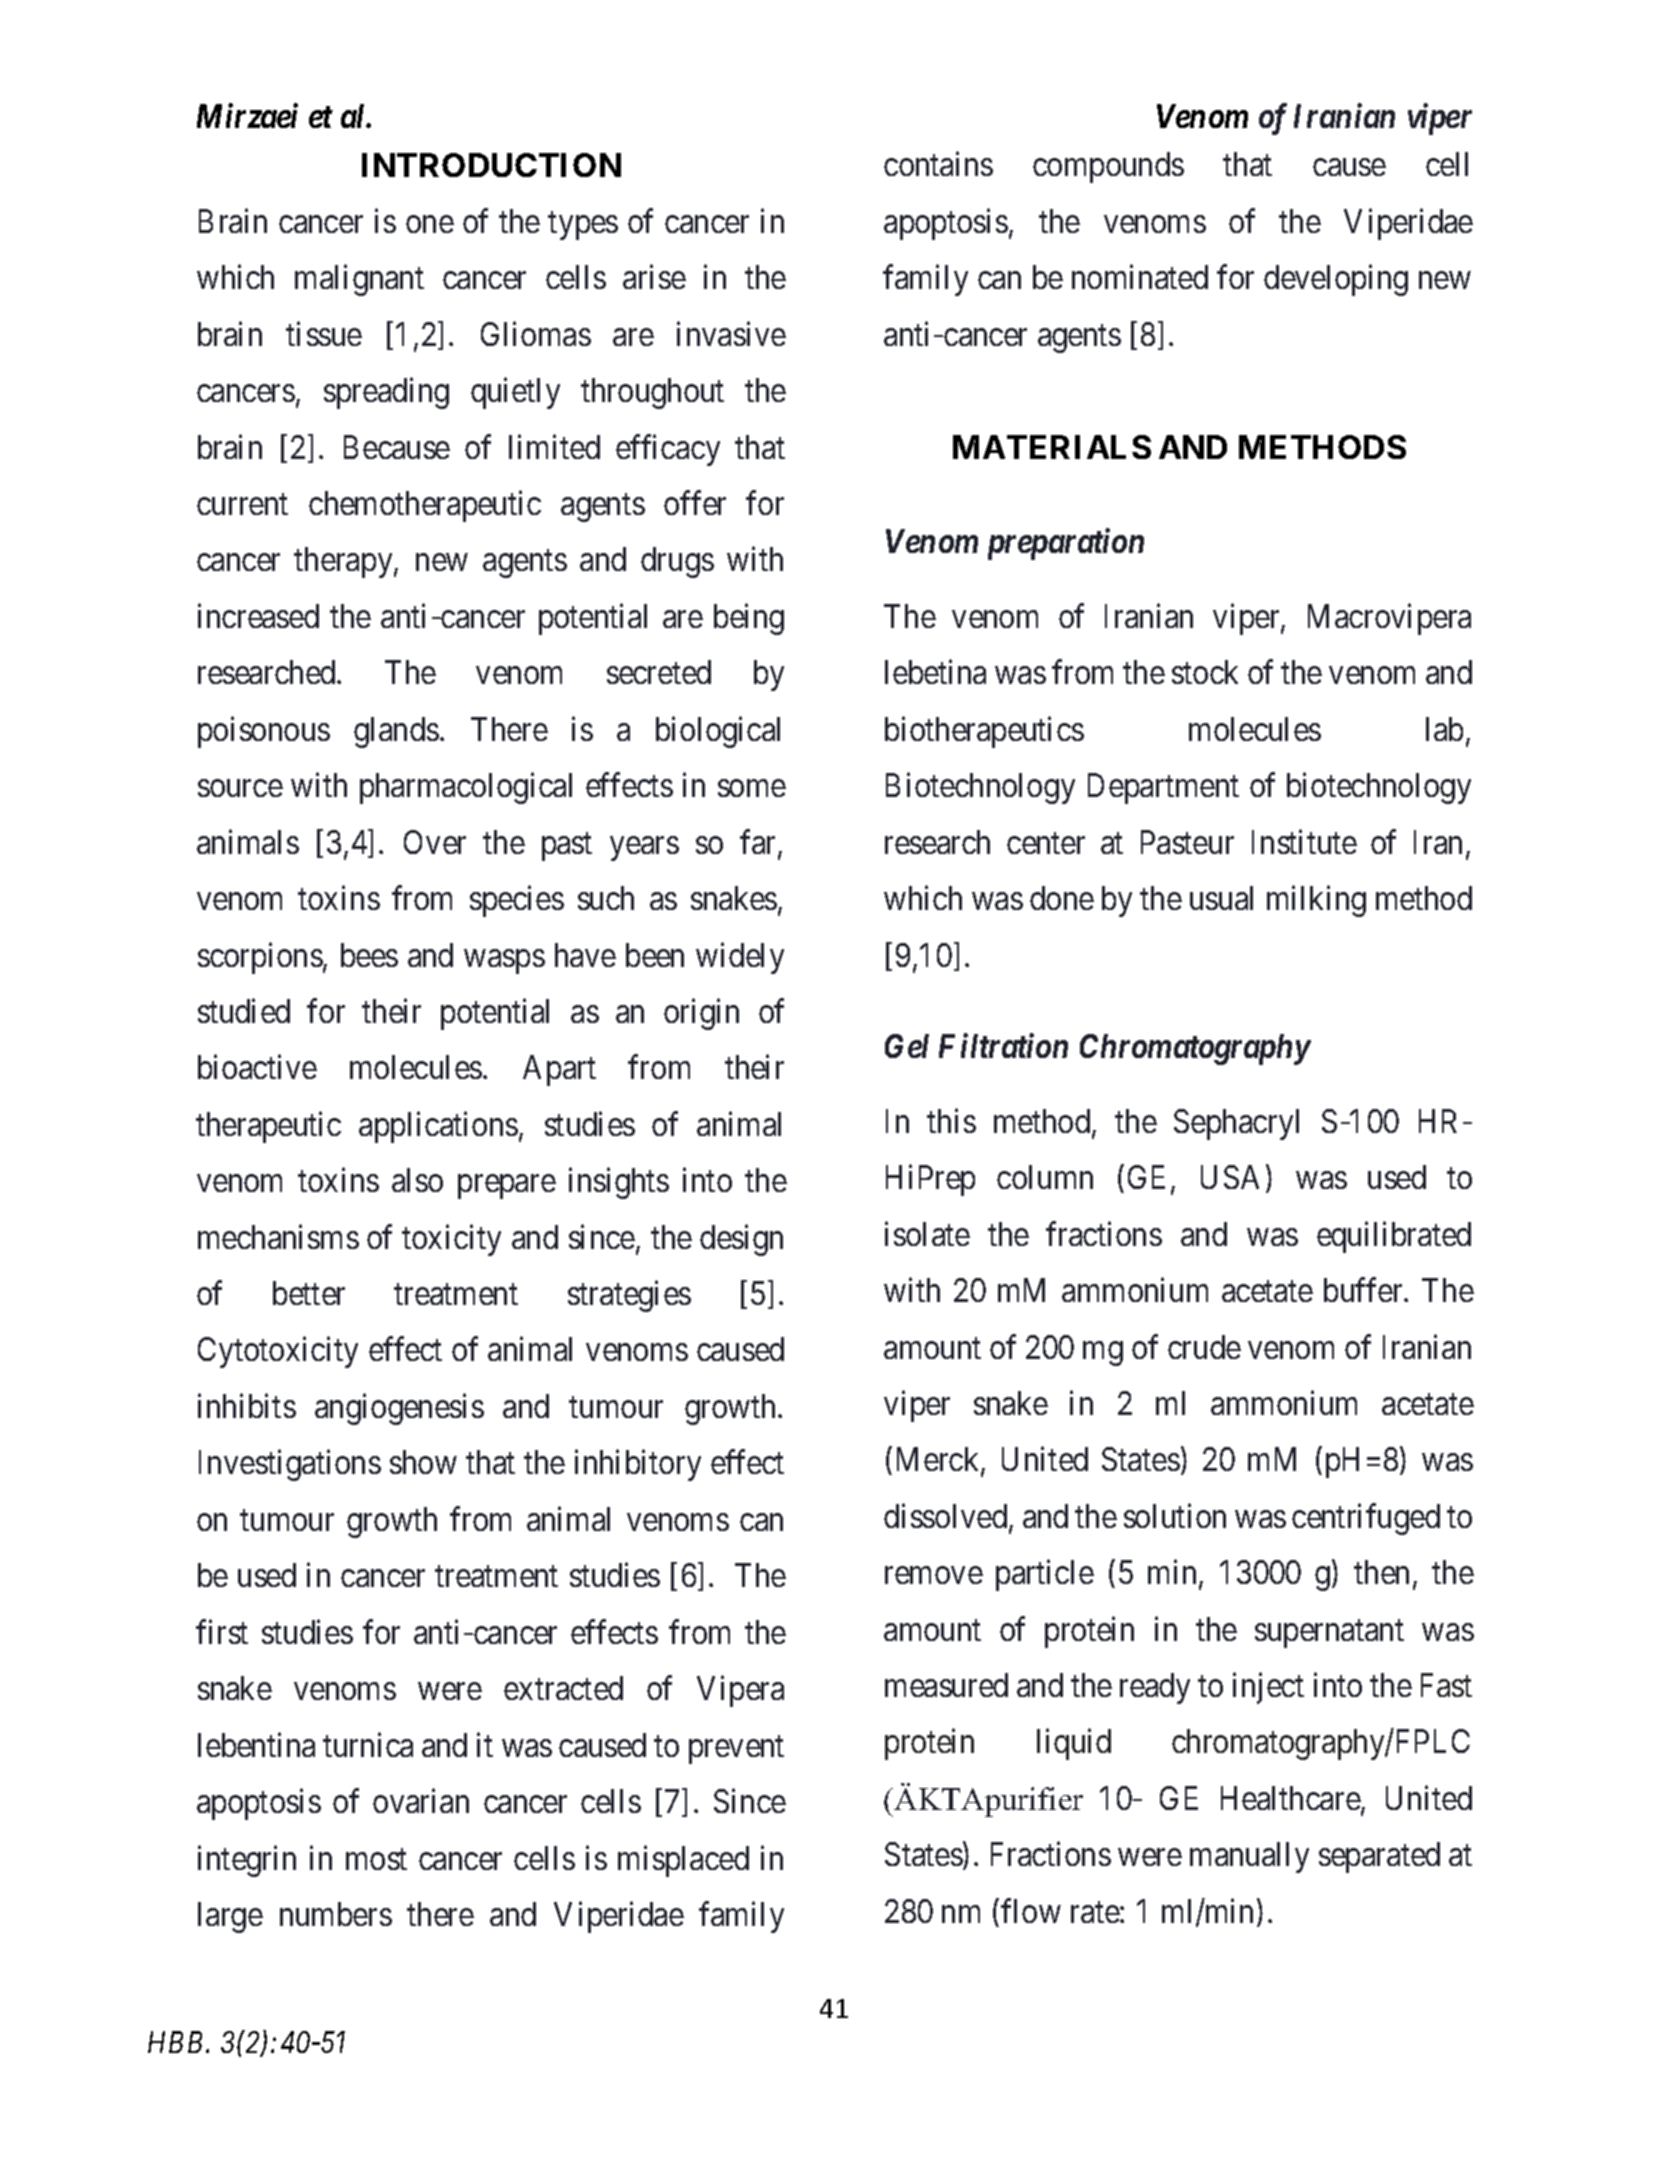 Image resolution: width=1669 pixels, height=2159 pixels. What do you see at coordinates (938, 164) in the screenshot?
I see `contains` at bounding box center [938, 164].
